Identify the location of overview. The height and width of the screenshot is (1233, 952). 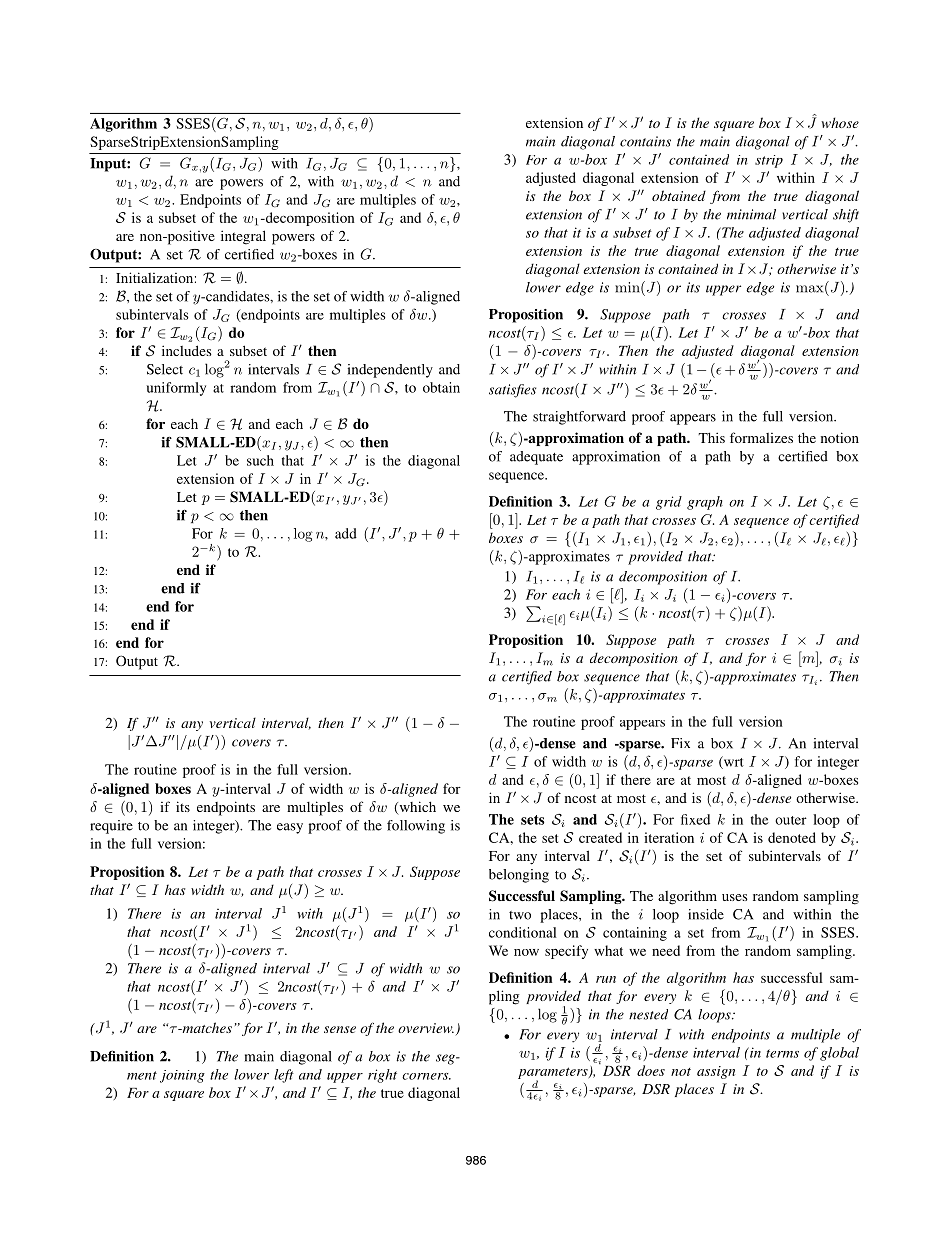
(426, 1028).
